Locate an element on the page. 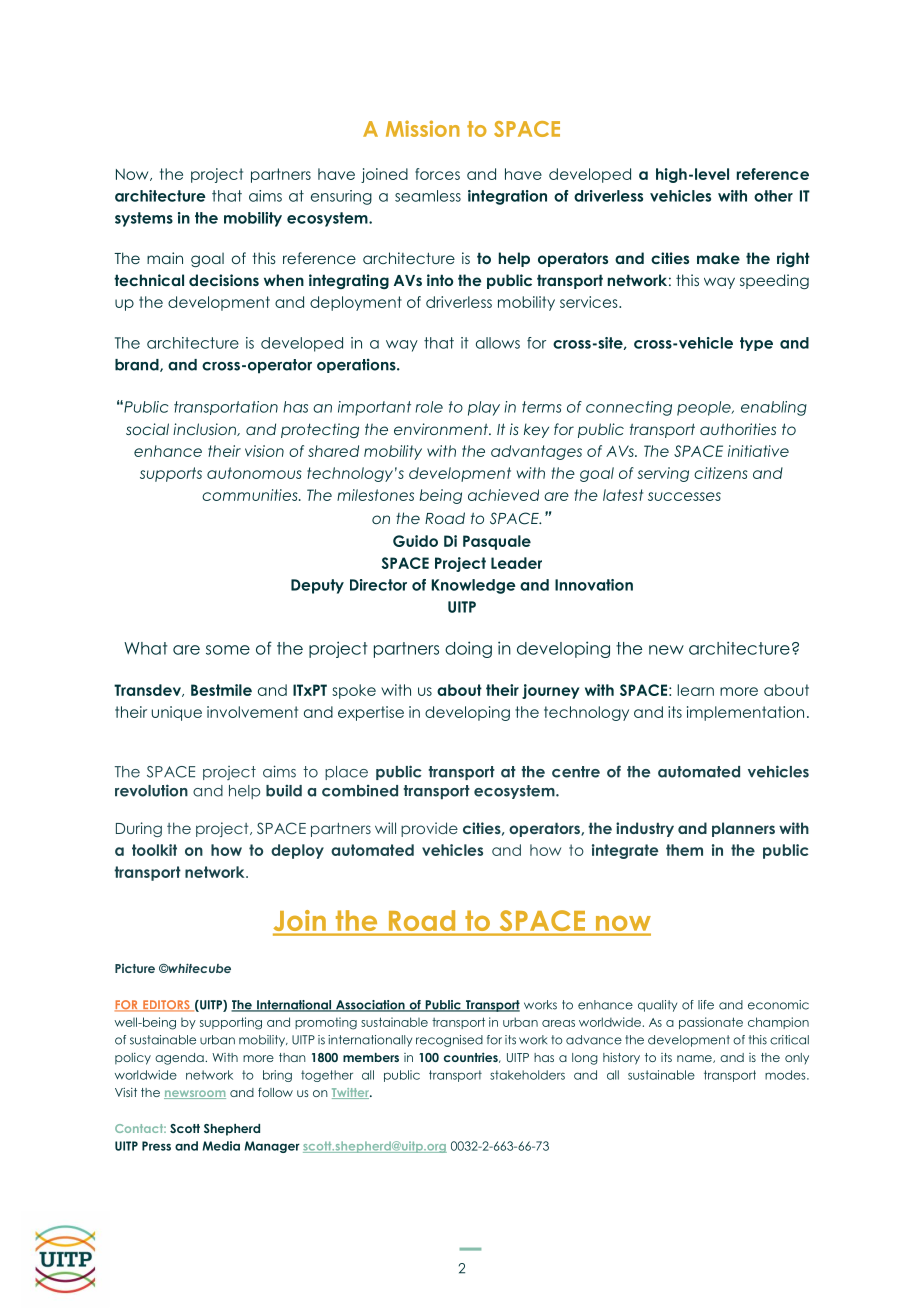 This document has height=1308, width=924. newsroom is located at coordinates (195, 1094).
